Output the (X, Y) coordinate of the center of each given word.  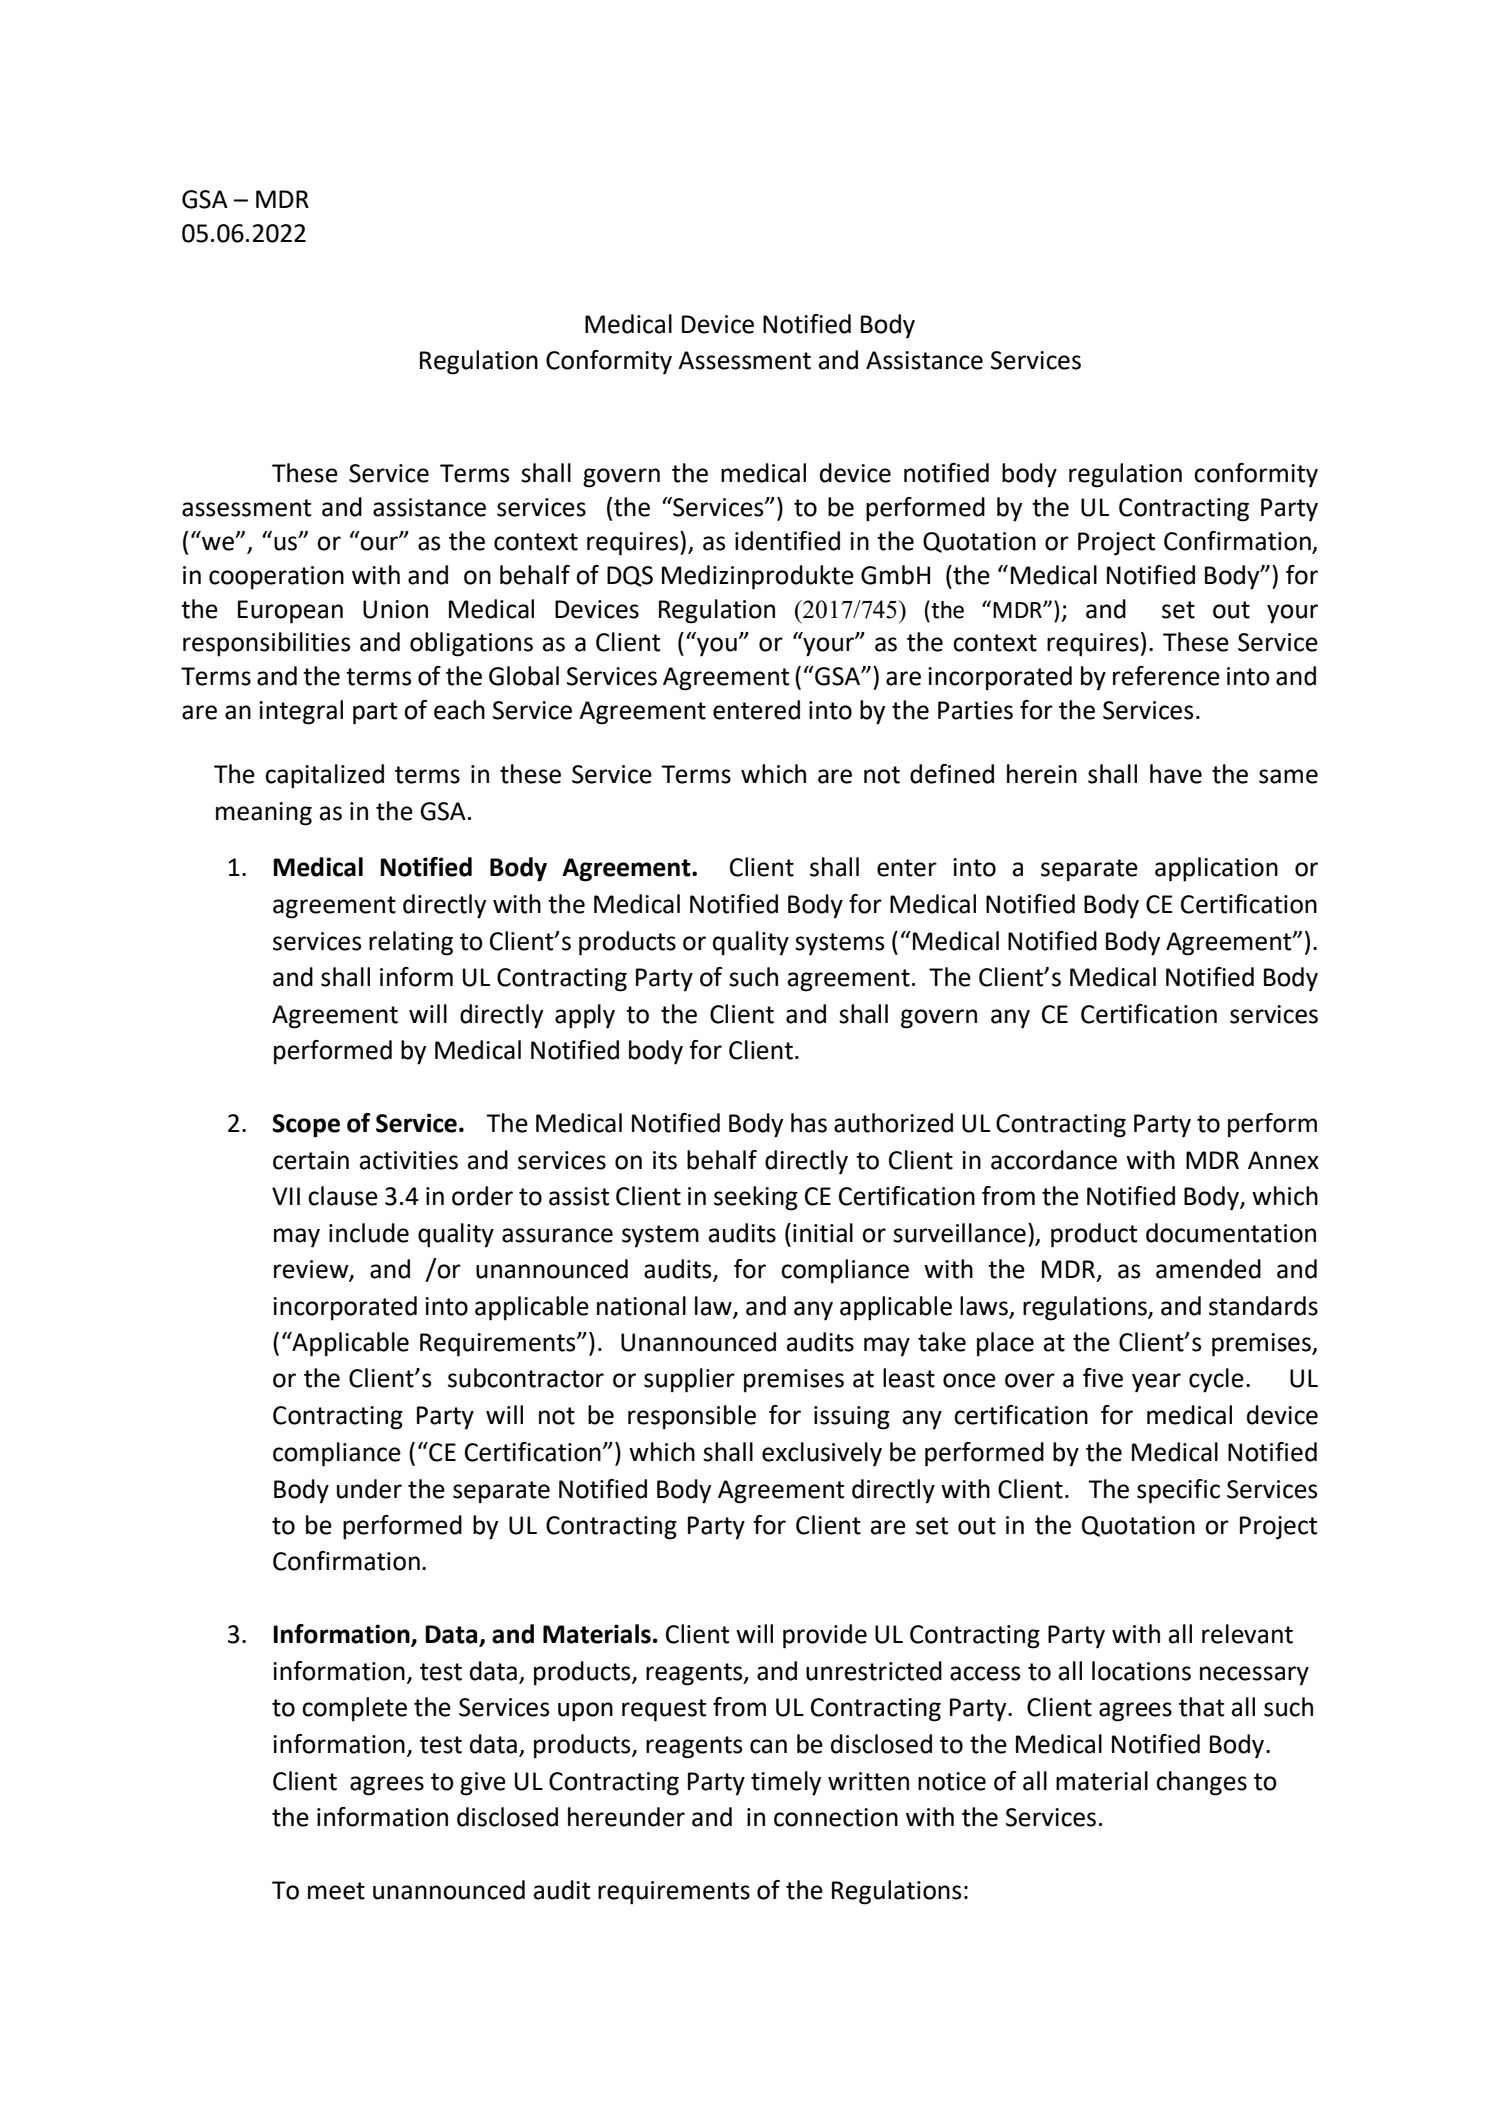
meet (336, 1891)
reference (1166, 676)
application (1216, 869)
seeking (756, 1198)
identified (787, 541)
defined (952, 774)
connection (836, 1817)
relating (411, 943)
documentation (1231, 1233)
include (369, 1233)
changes (1201, 1783)
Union (395, 609)
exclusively (822, 1454)
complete (354, 1709)
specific (1178, 1491)
